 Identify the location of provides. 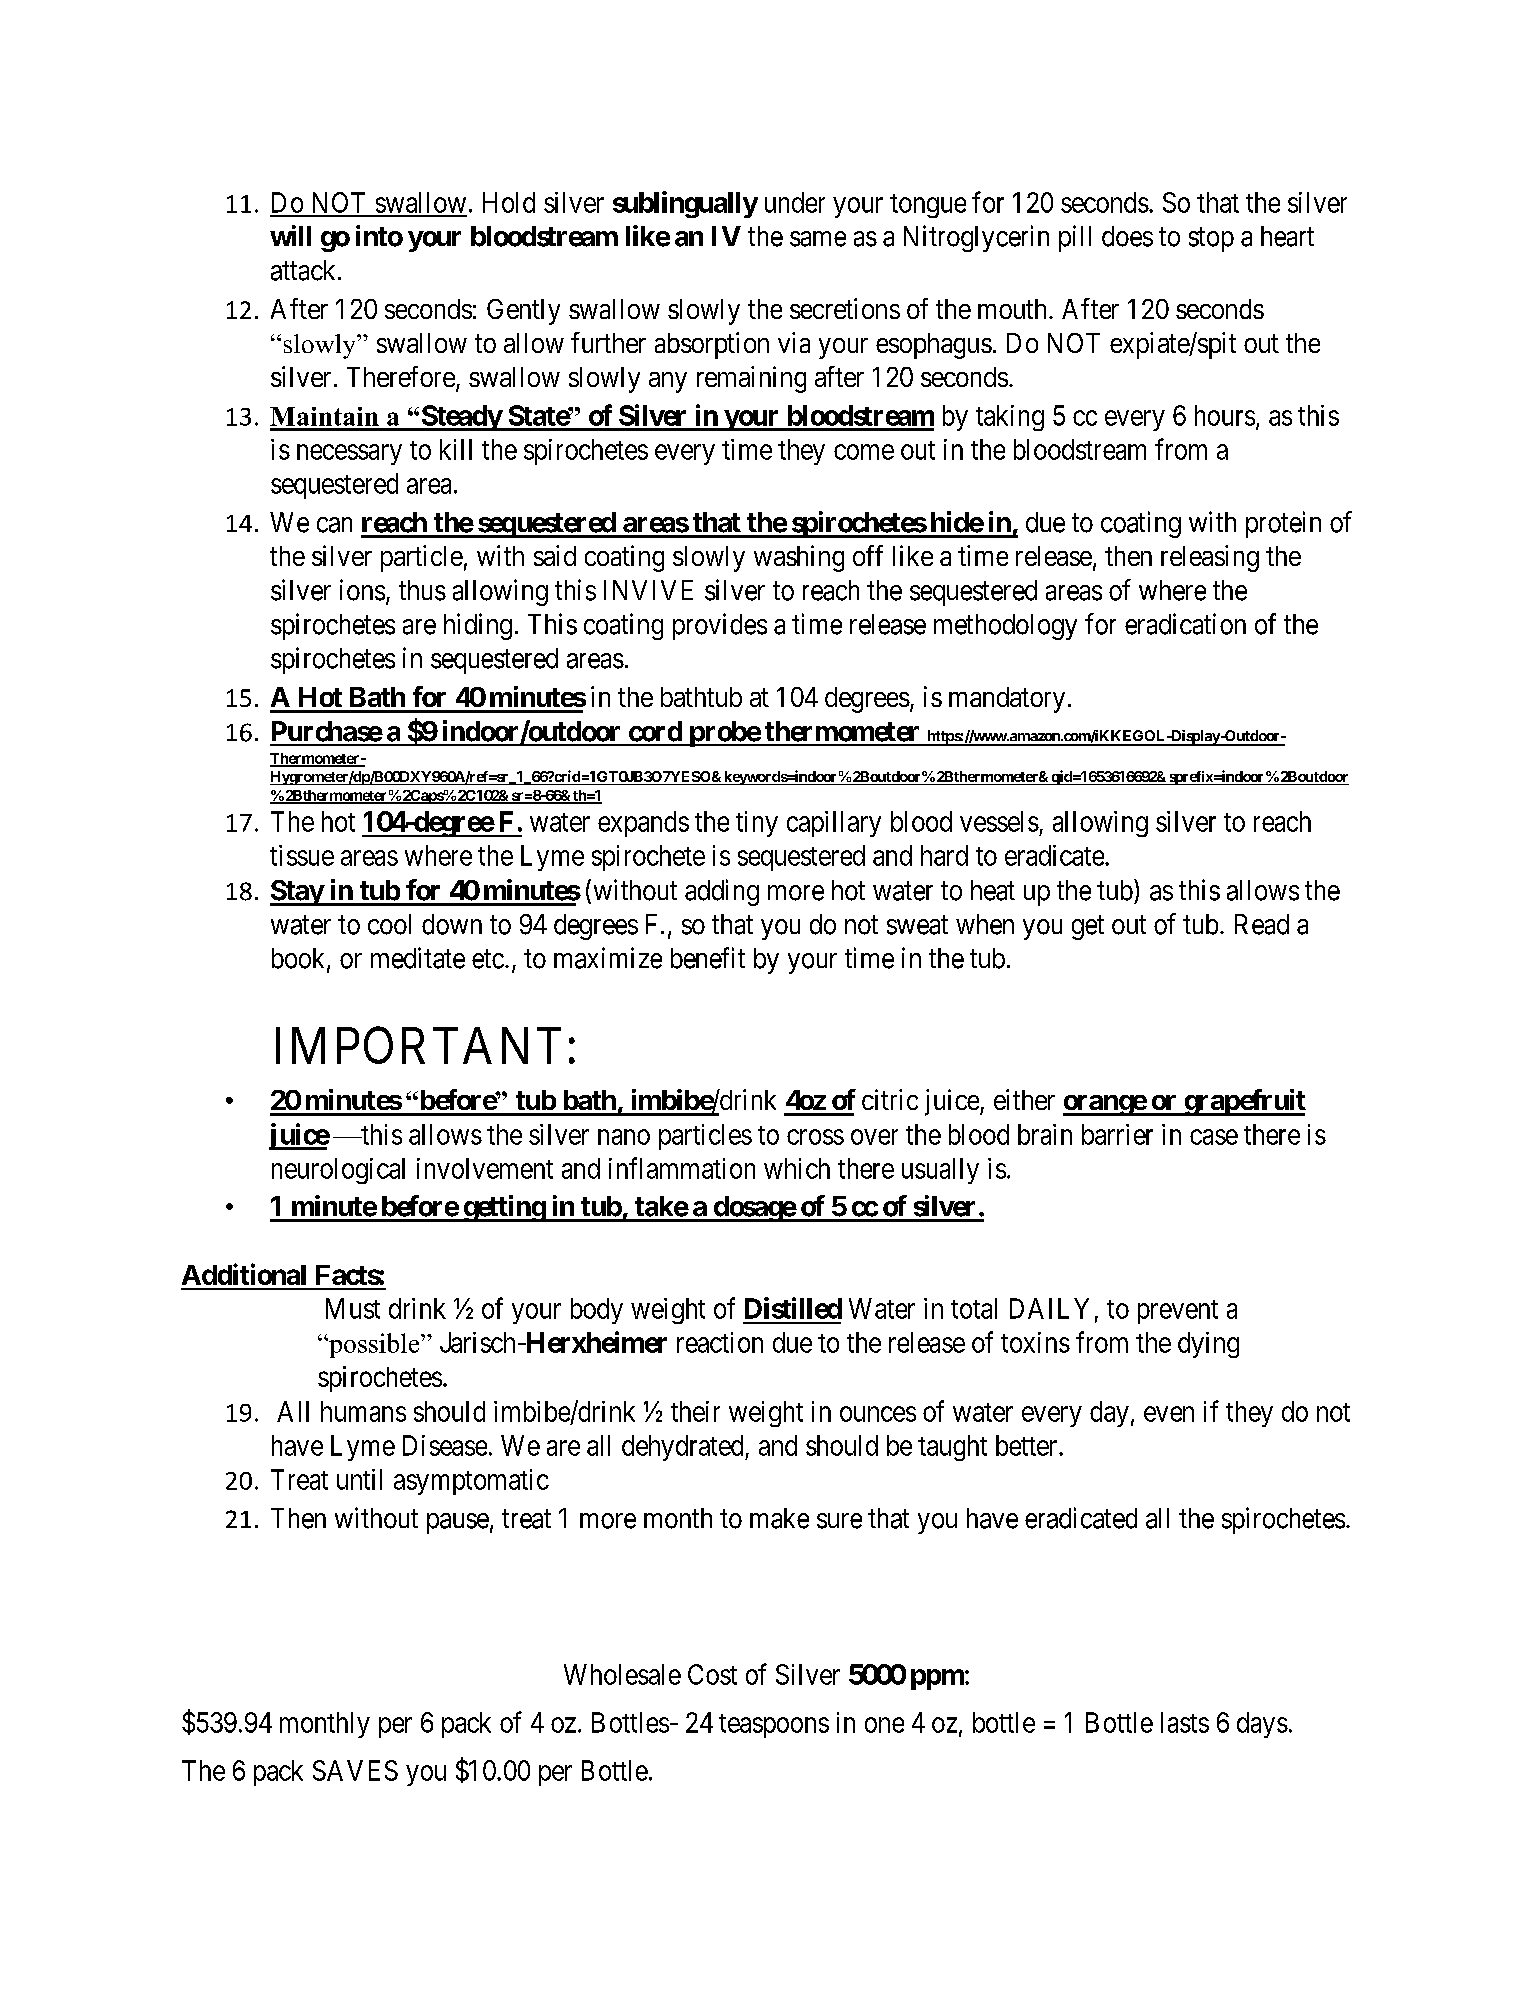
(720, 626).
